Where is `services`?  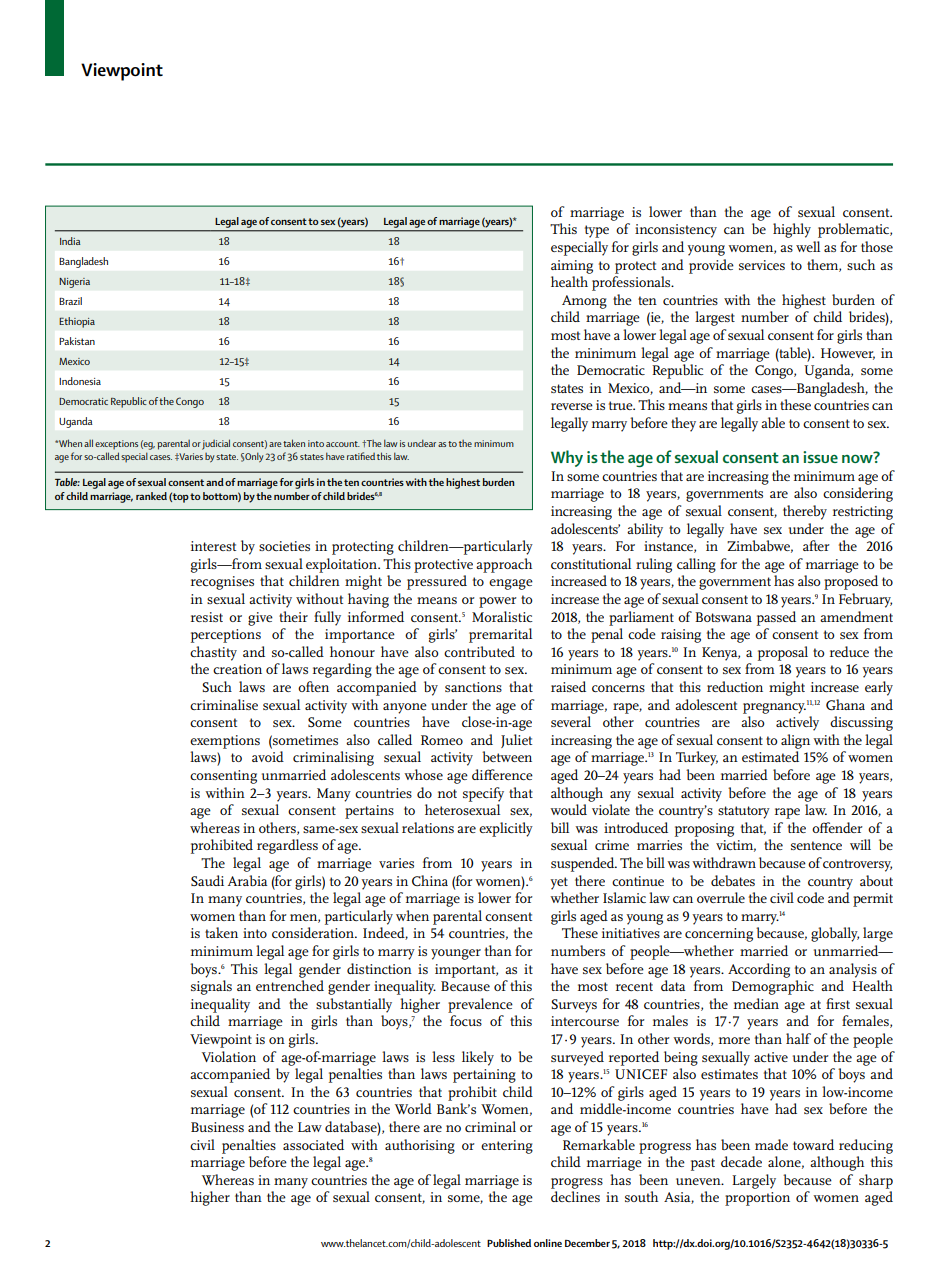 services is located at coordinates (762, 265).
